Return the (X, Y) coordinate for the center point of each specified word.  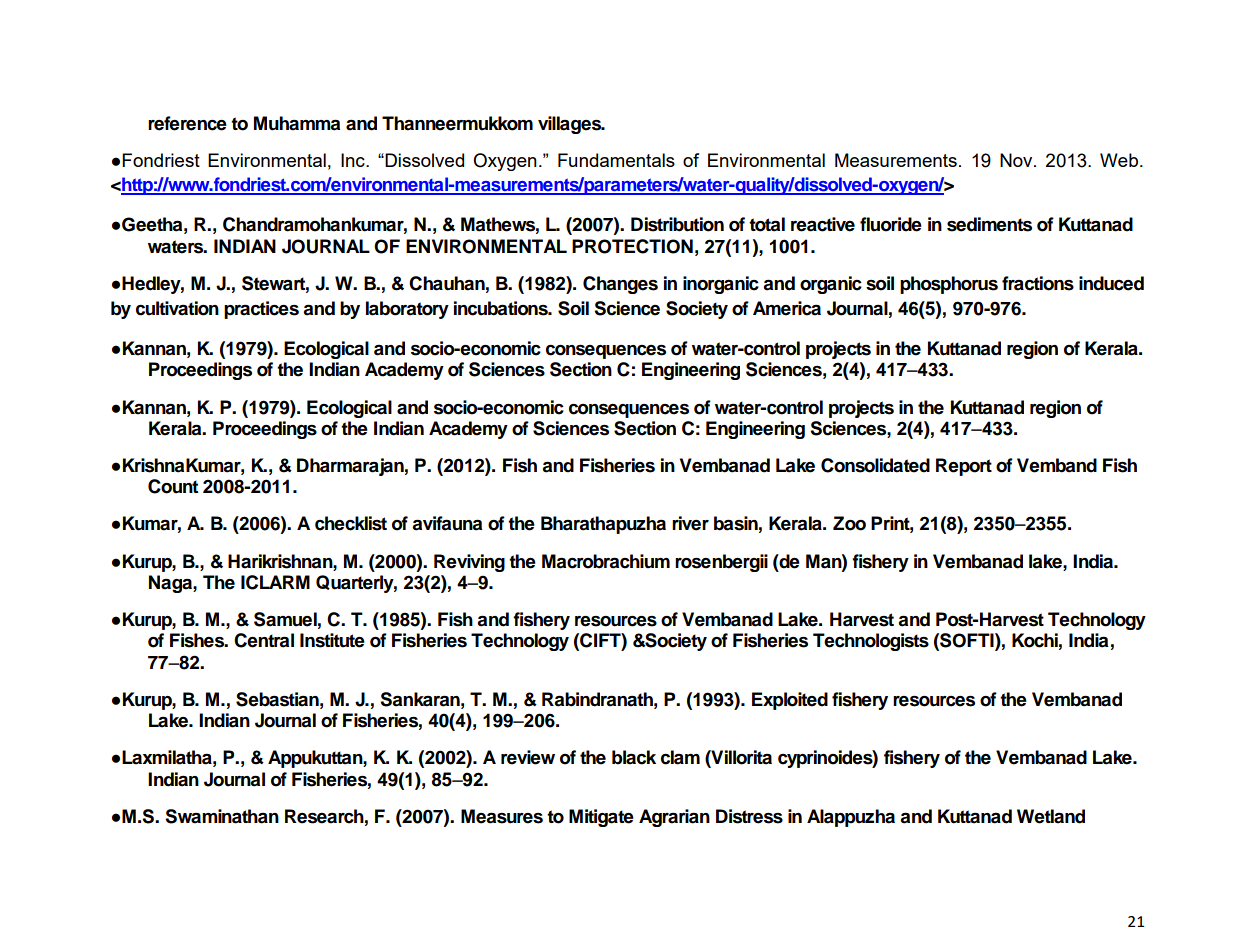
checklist (351, 523)
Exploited (790, 701)
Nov (1017, 160)
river (690, 523)
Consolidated (875, 465)
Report (964, 467)
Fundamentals (616, 160)
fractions (1038, 283)
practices (261, 310)
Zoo (849, 523)
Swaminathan (222, 816)
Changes (620, 285)
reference (187, 123)
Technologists (871, 642)
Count (173, 486)
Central (264, 640)
